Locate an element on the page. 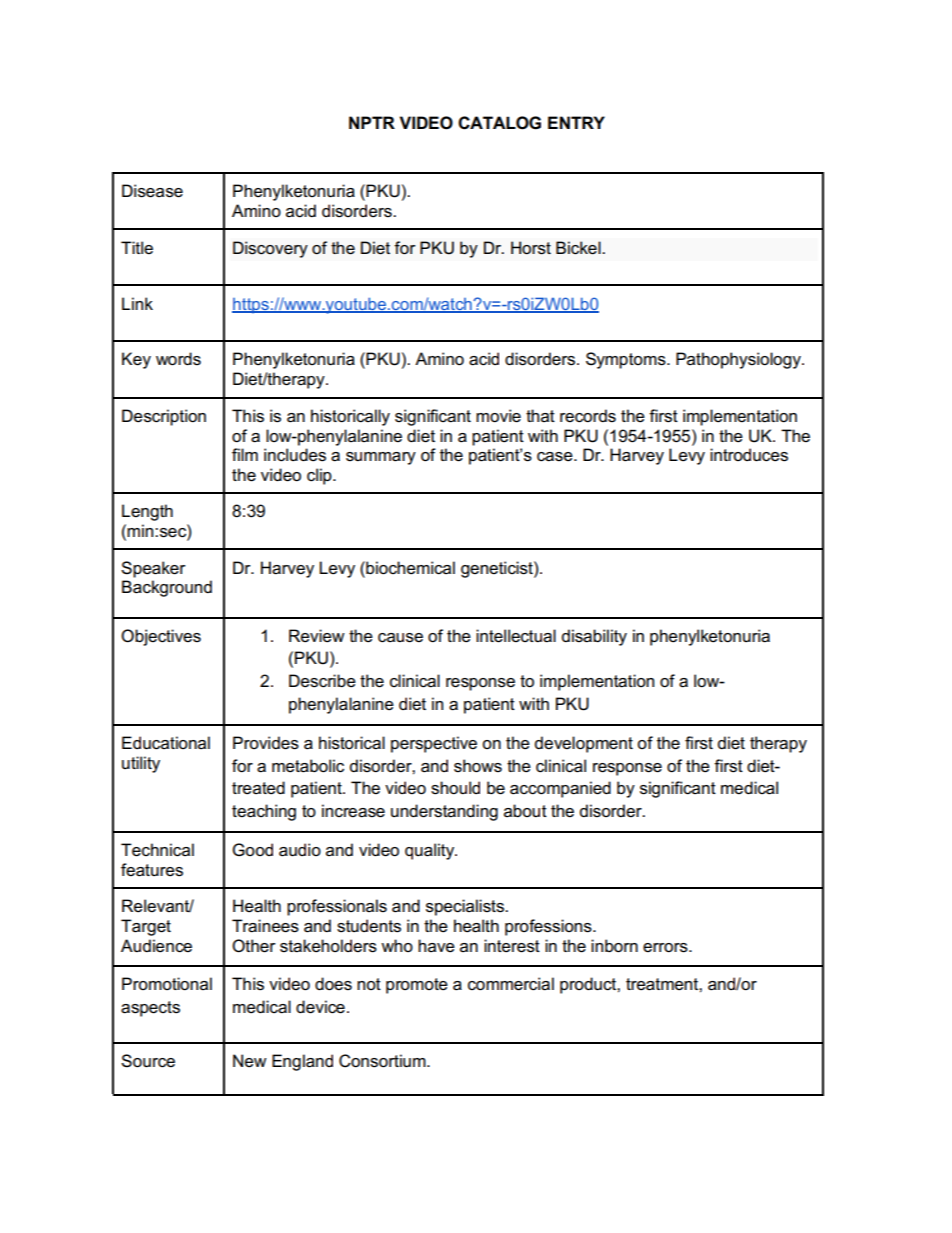  CATALOG is located at coordinates (499, 123).
